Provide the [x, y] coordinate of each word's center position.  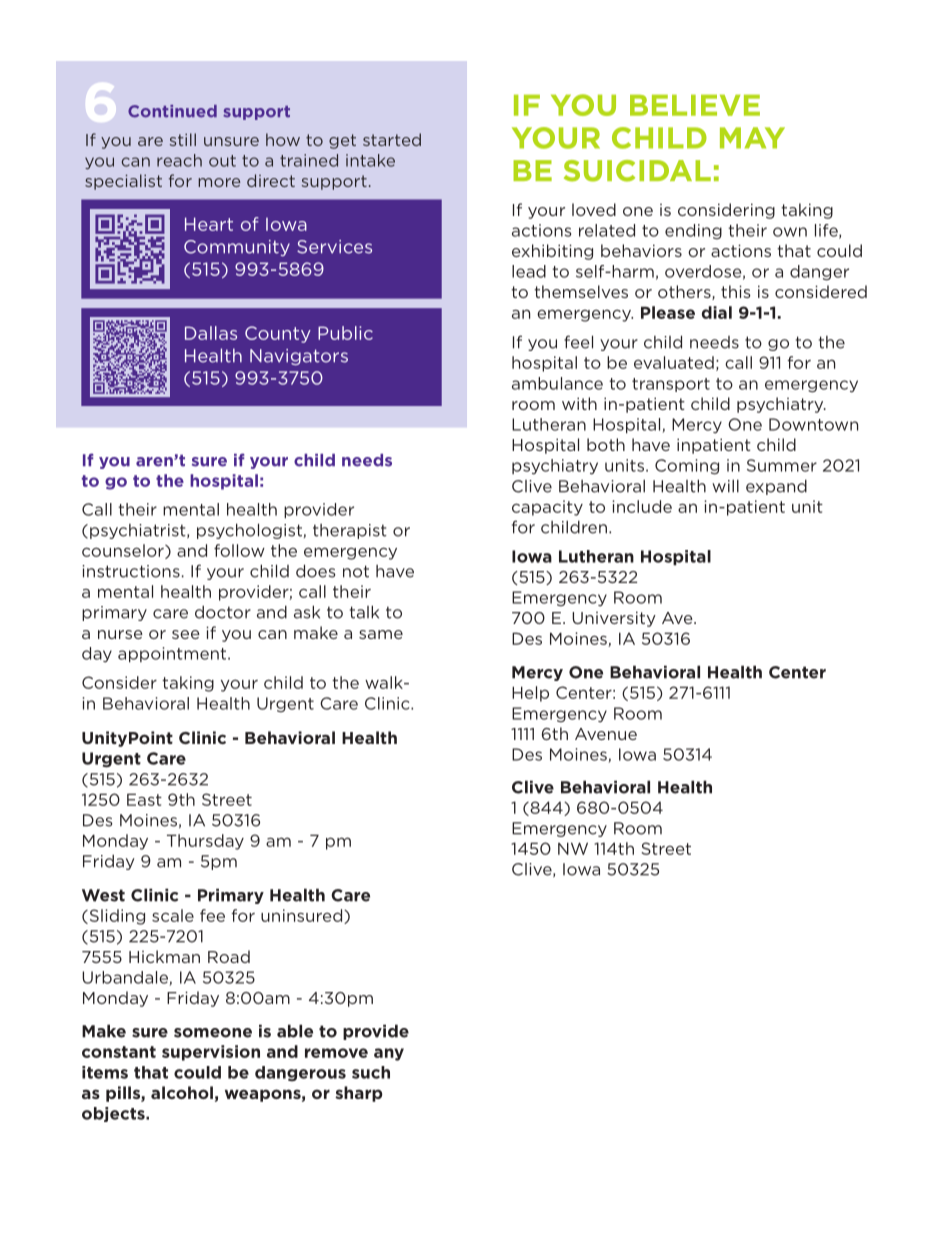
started [392, 139]
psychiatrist [139, 531]
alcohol [182, 1092]
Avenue [606, 734]
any [389, 1054]
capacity [547, 508]
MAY [752, 138]
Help [530, 694]
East [144, 799]
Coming [687, 467]
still [183, 139]
